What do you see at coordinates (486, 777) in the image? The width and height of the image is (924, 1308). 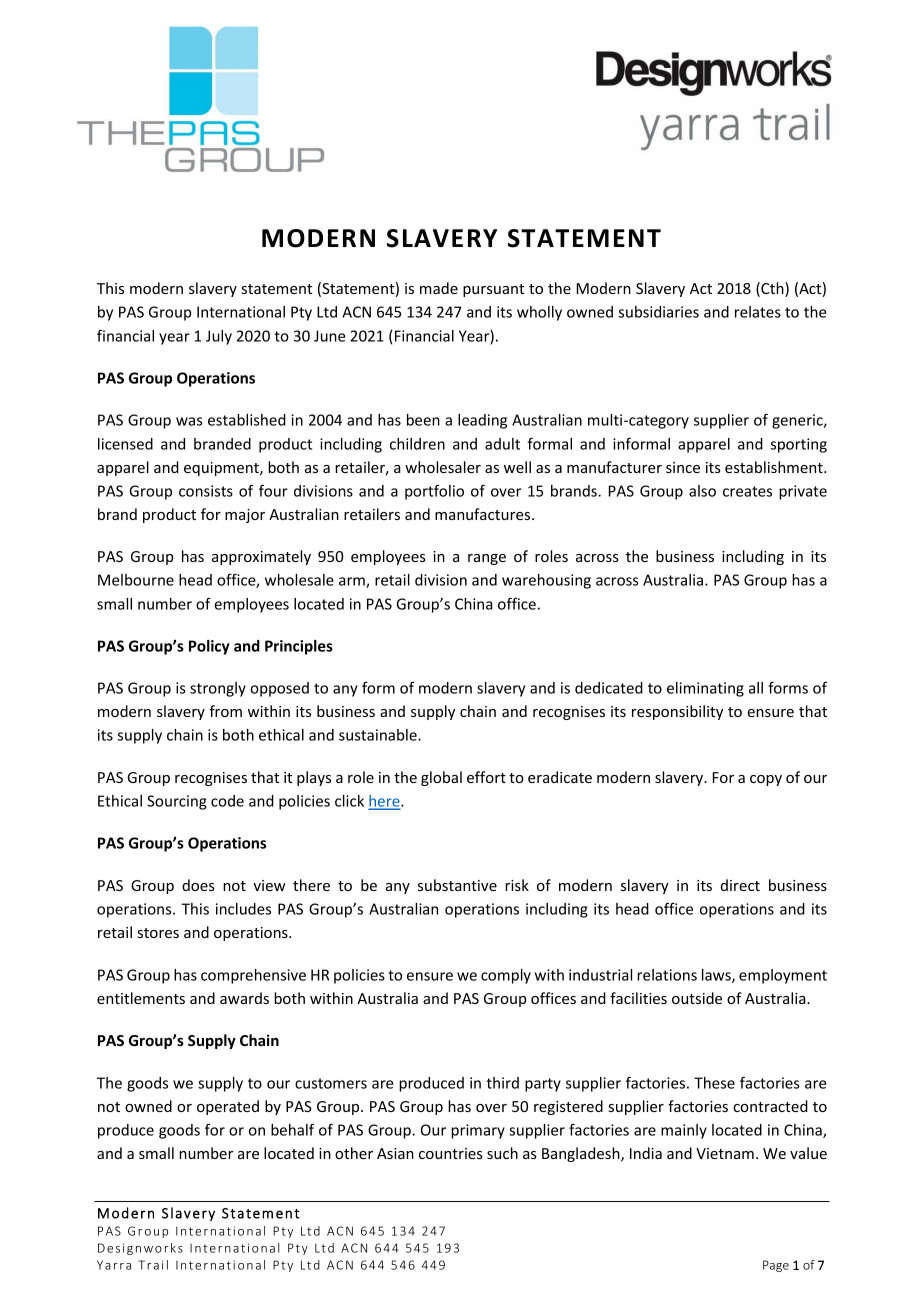 I see `effort` at bounding box center [486, 777].
